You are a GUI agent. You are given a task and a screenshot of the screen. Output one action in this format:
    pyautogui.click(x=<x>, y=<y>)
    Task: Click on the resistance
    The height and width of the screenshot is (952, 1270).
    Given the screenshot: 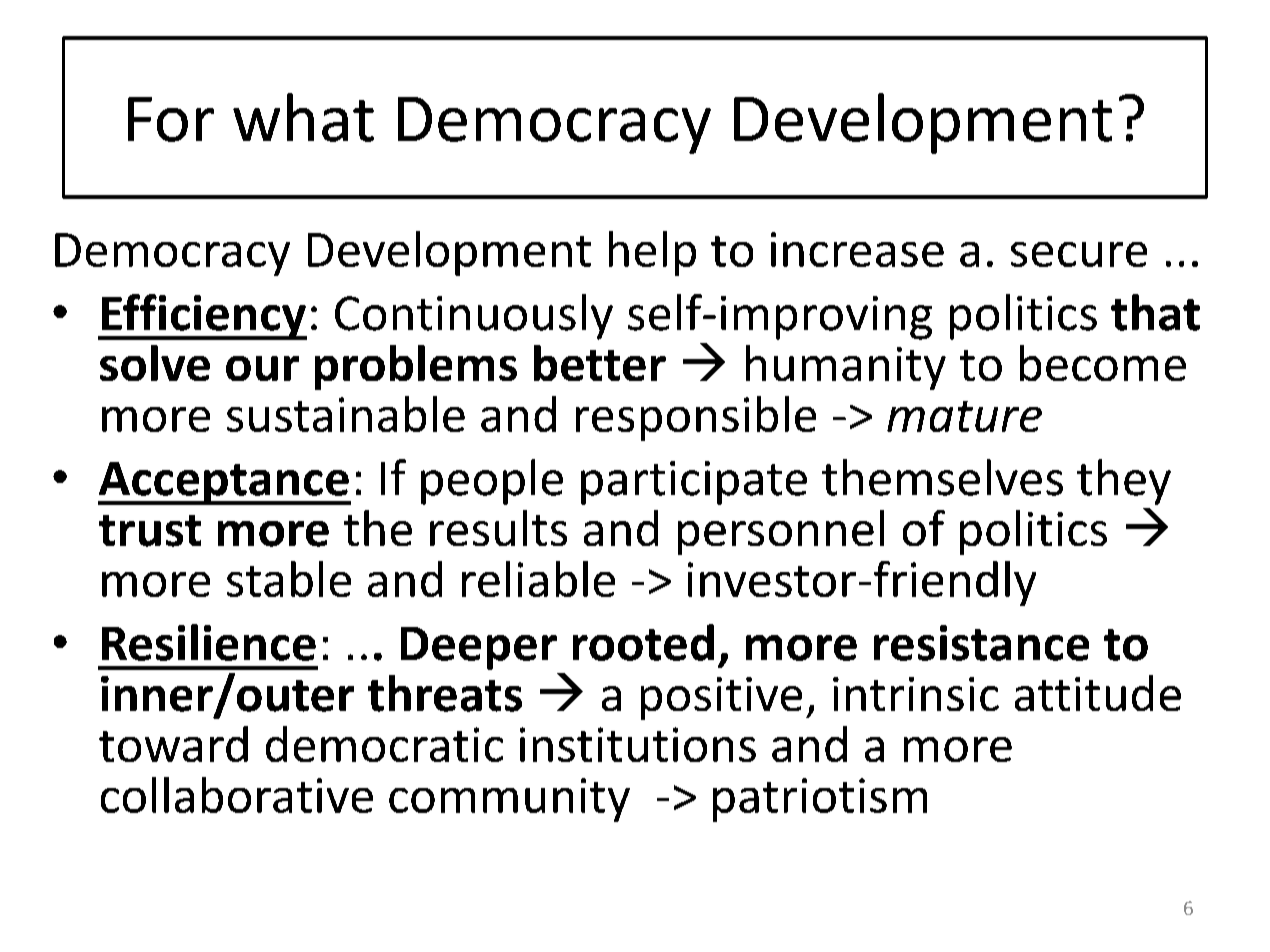 What is the action you would take?
    pyautogui.click(x=981, y=643)
